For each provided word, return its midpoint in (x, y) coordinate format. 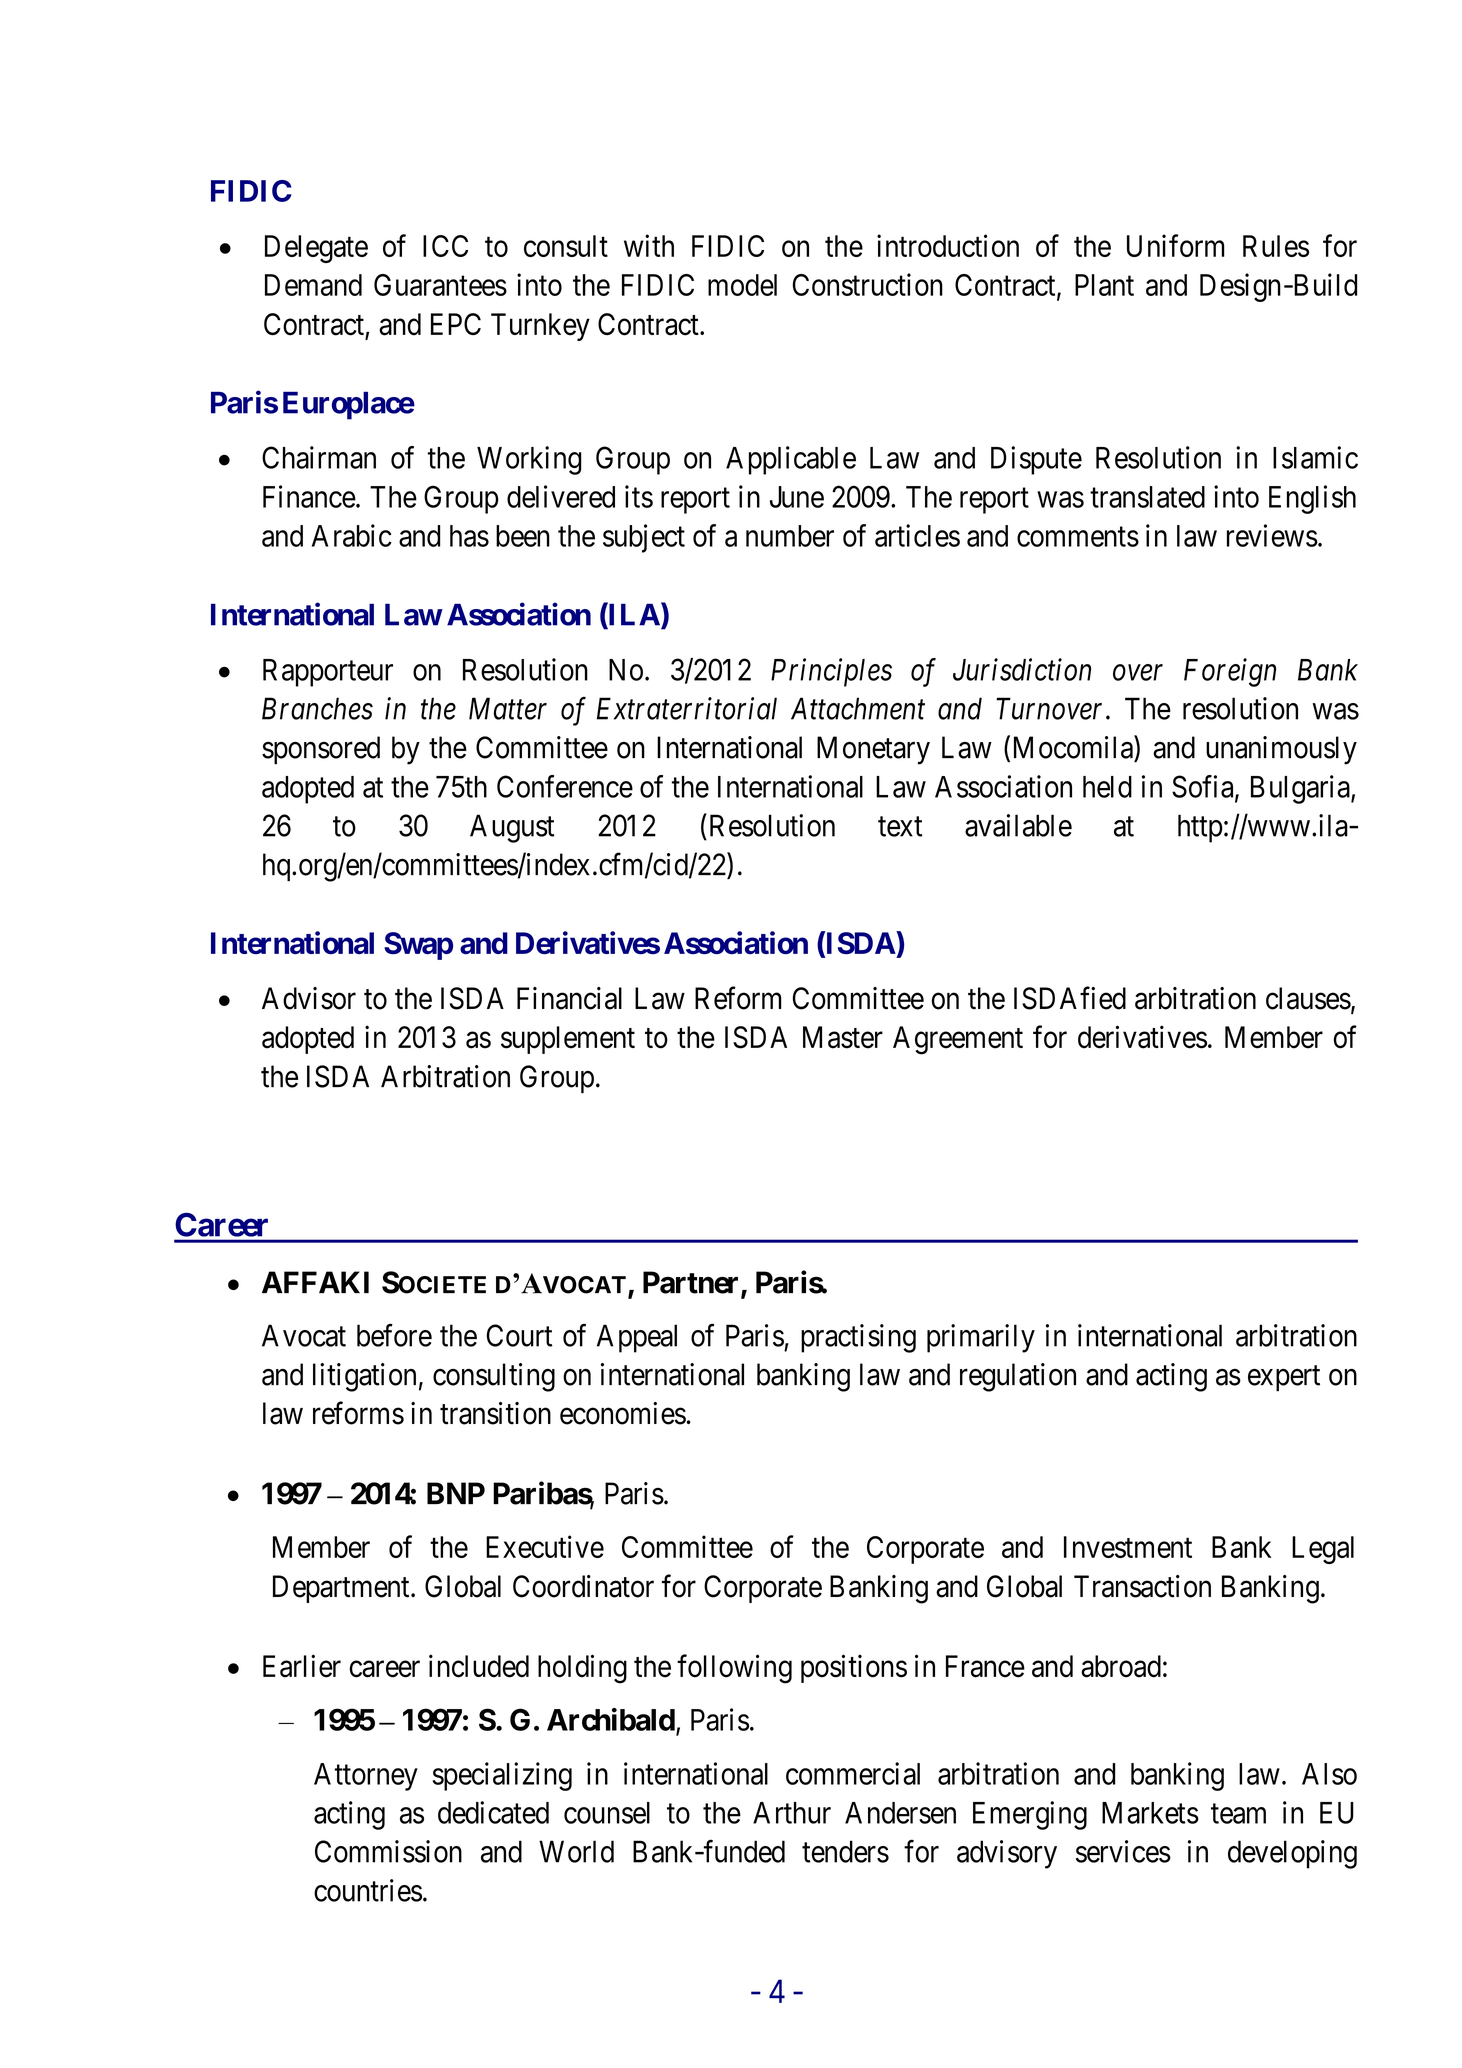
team (1238, 1814)
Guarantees (440, 285)
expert (1284, 1378)
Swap (418, 946)
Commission (388, 1851)
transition (495, 1413)
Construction (867, 284)
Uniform (1176, 245)
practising (858, 1338)
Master (843, 1037)
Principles (831, 672)
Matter (508, 709)
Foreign (1230, 673)
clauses (1308, 998)
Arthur (792, 1813)
